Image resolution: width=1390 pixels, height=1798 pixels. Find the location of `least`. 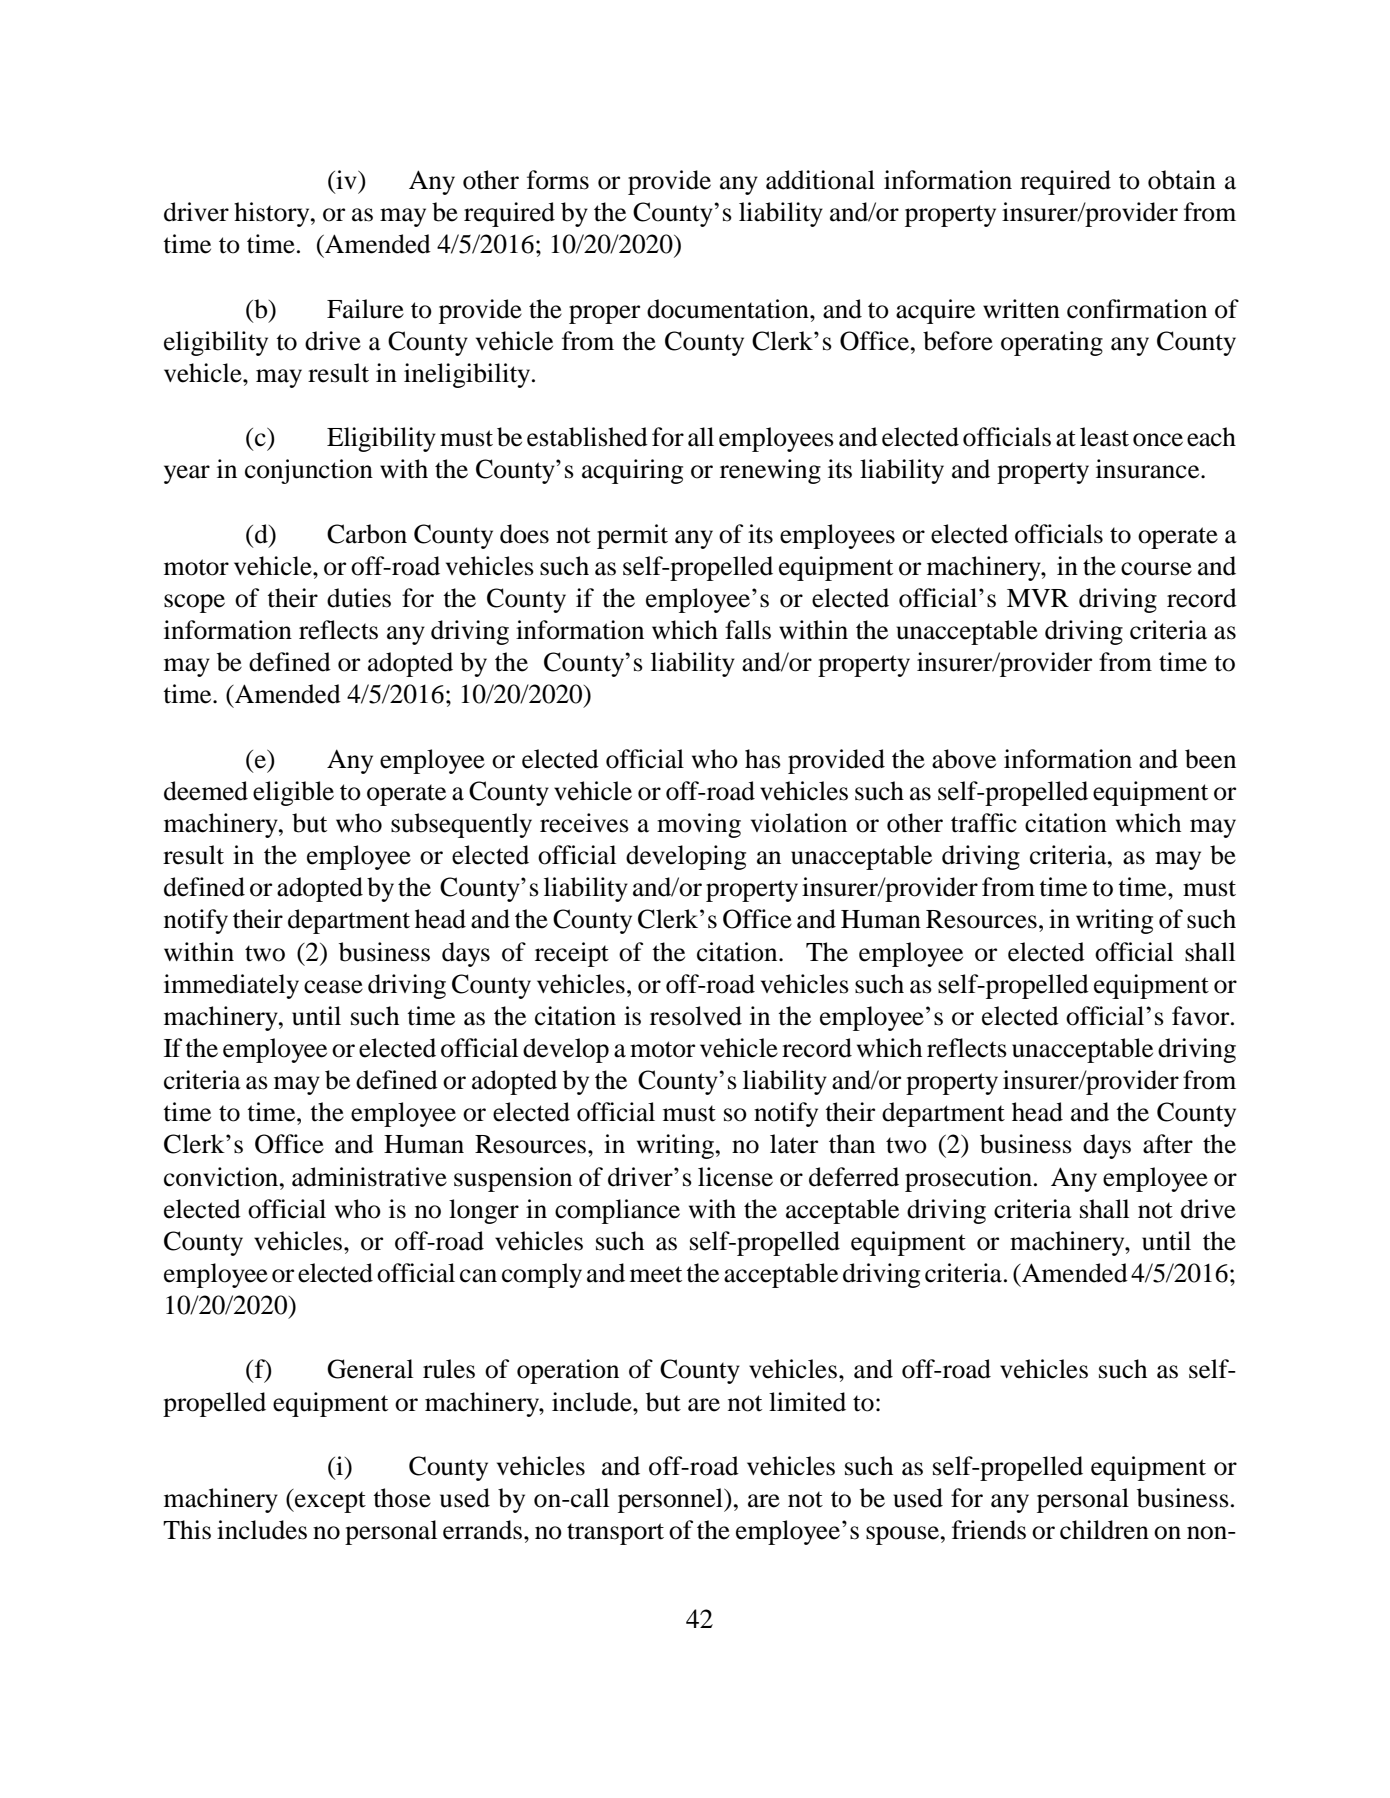

least is located at coordinates (1104, 437).
